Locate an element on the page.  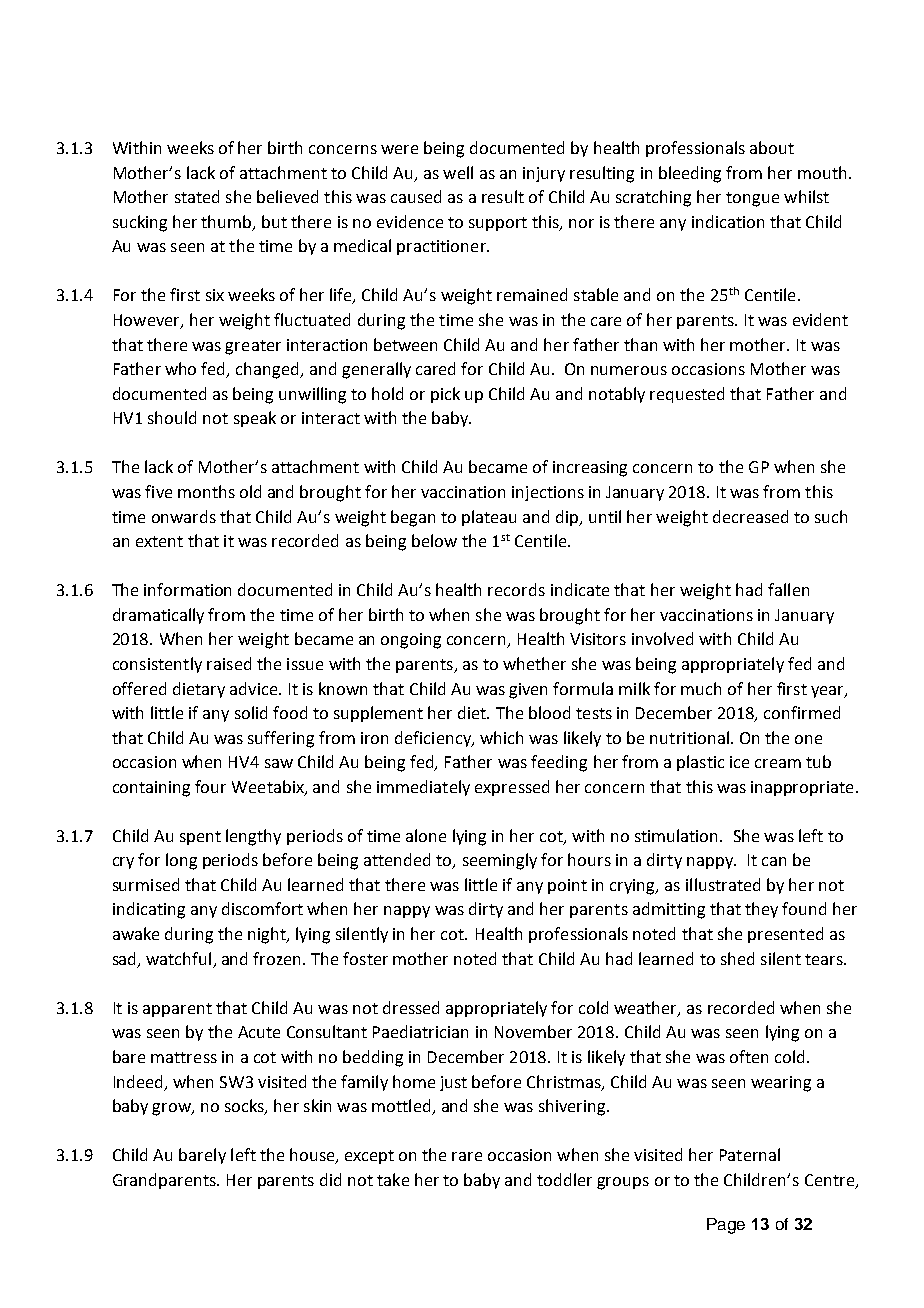
much is located at coordinates (701, 688).
